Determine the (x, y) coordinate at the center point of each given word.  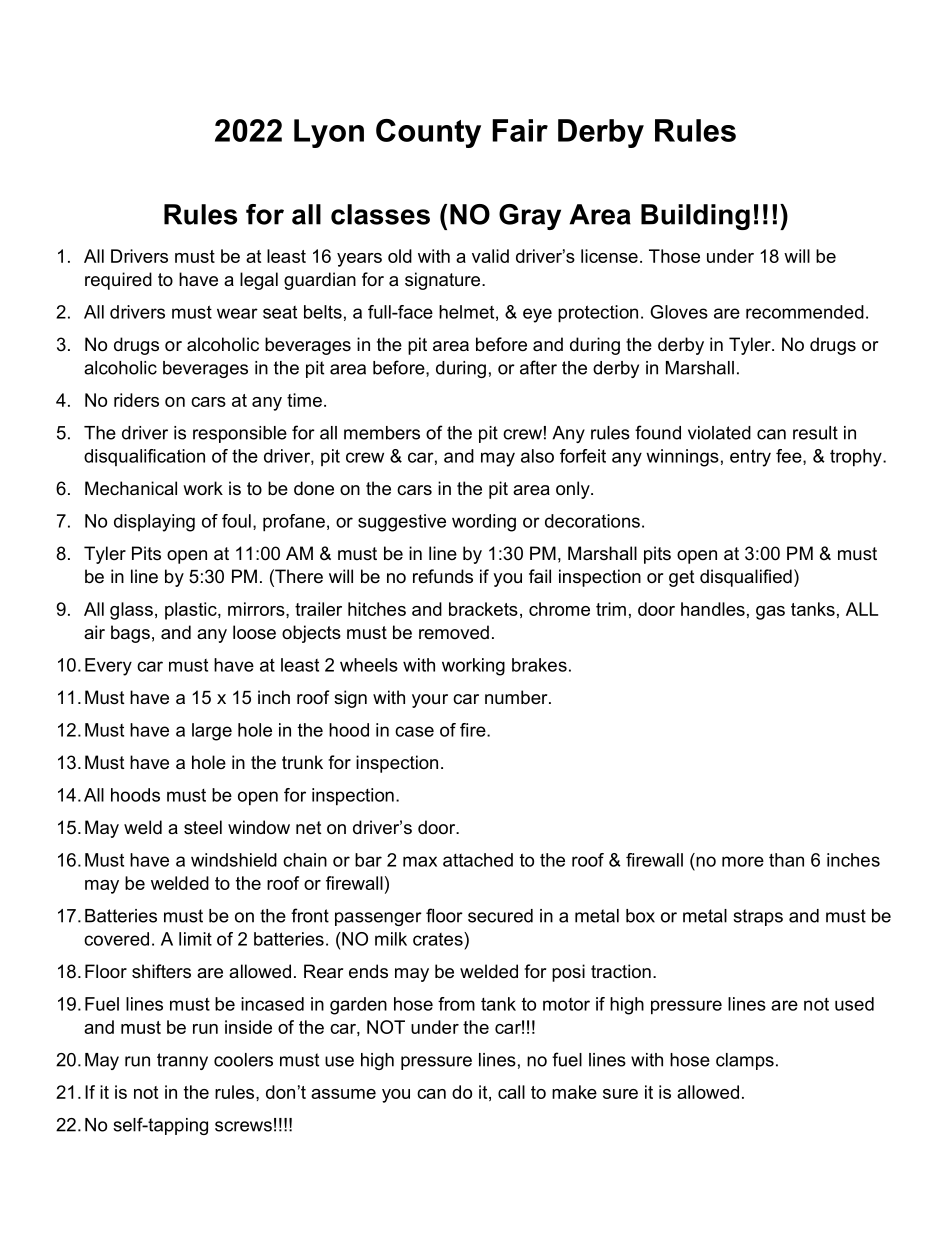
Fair (520, 130)
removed (454, 632)
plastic (192, 611)
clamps (745, 1061)
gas (770, 613)
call (511, 1092)
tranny (182, 1061)
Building (695, 217)
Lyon (329, 133)
